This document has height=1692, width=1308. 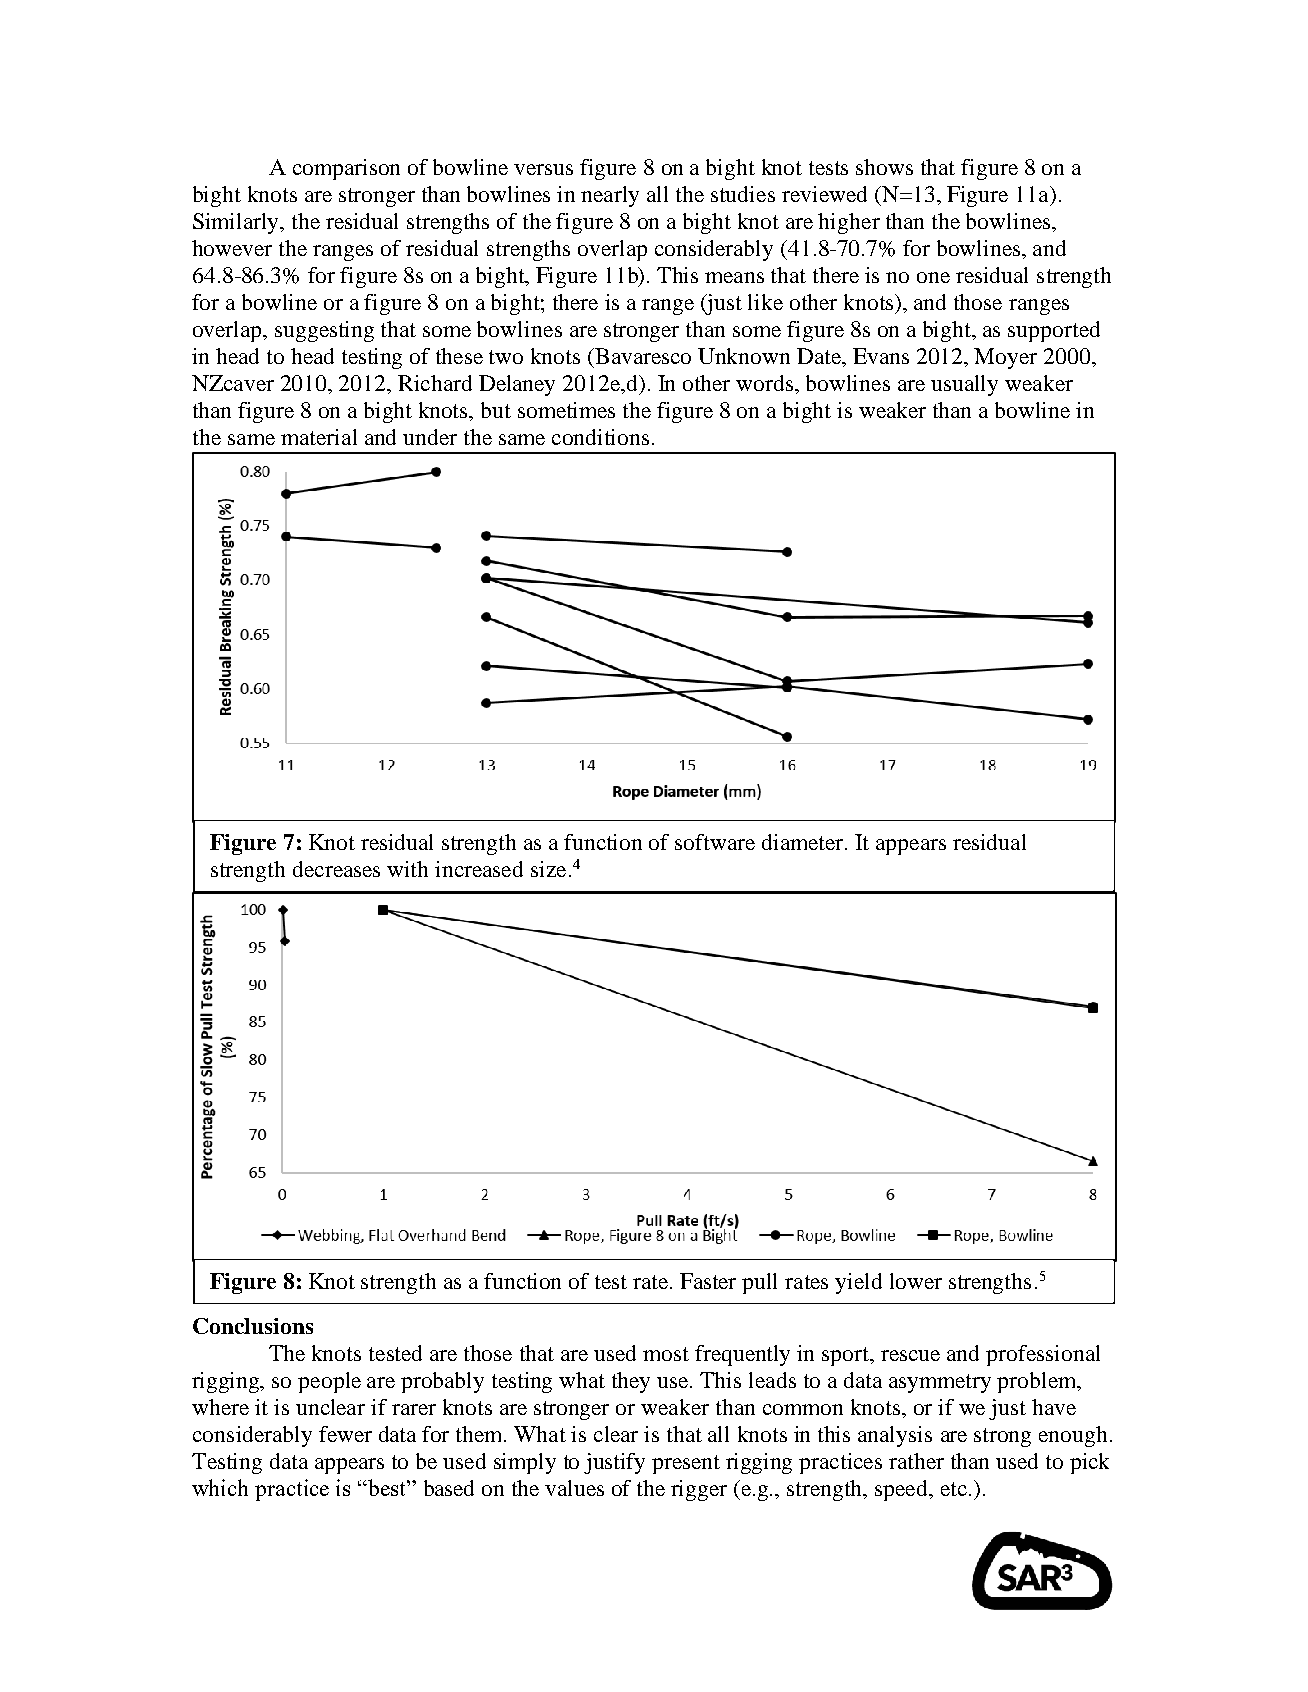 I want to click on fewer, so click(x=345, y=1434).
